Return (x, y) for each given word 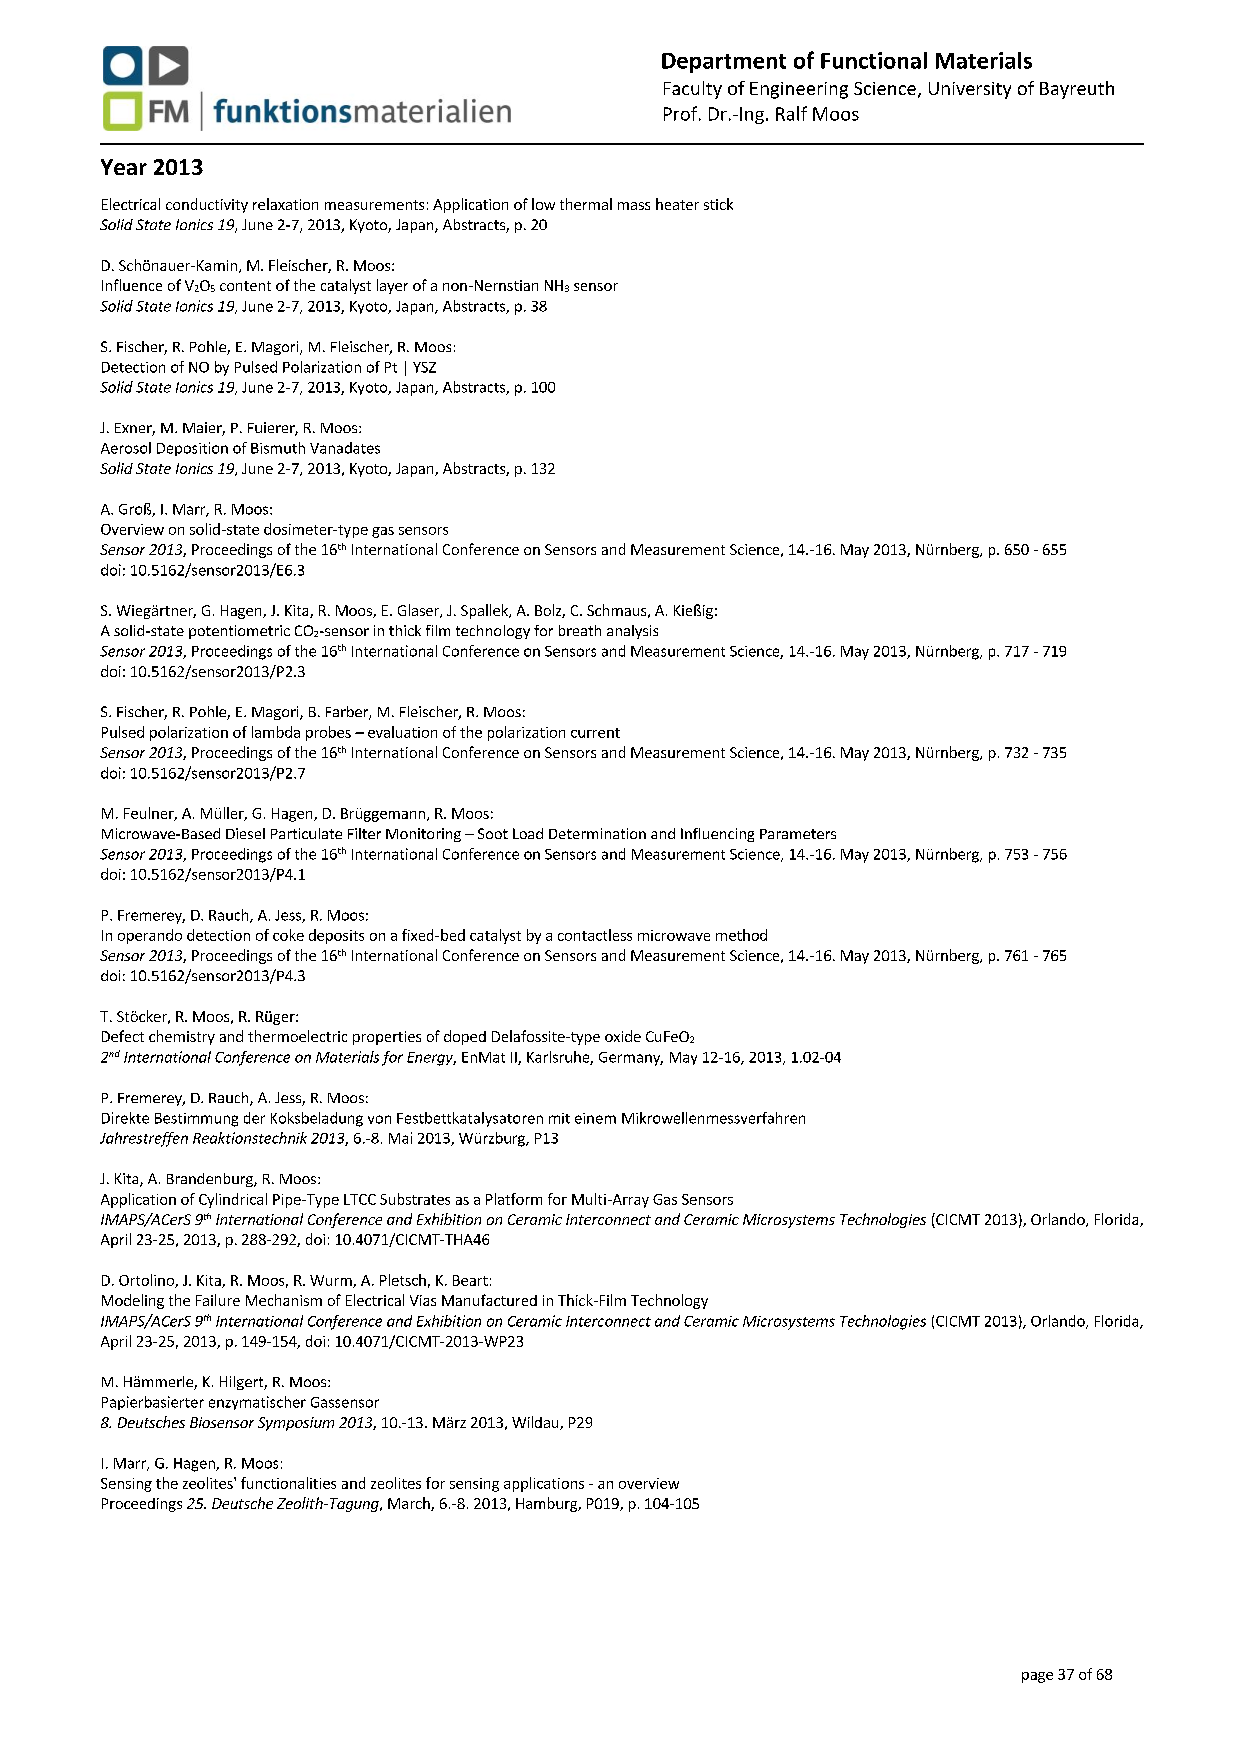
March (410, 1504)
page (1037, 1677)
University (970, 90)
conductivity (207, 205)
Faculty (693, 90)
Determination (597, 833)
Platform (514, 1199)
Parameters (798, 834)
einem (595, 1118)
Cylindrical (233, 1200)
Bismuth (278, 448)
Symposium (296, 1424)
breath (580, 630)
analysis (632, 632)
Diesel (245, 833)
